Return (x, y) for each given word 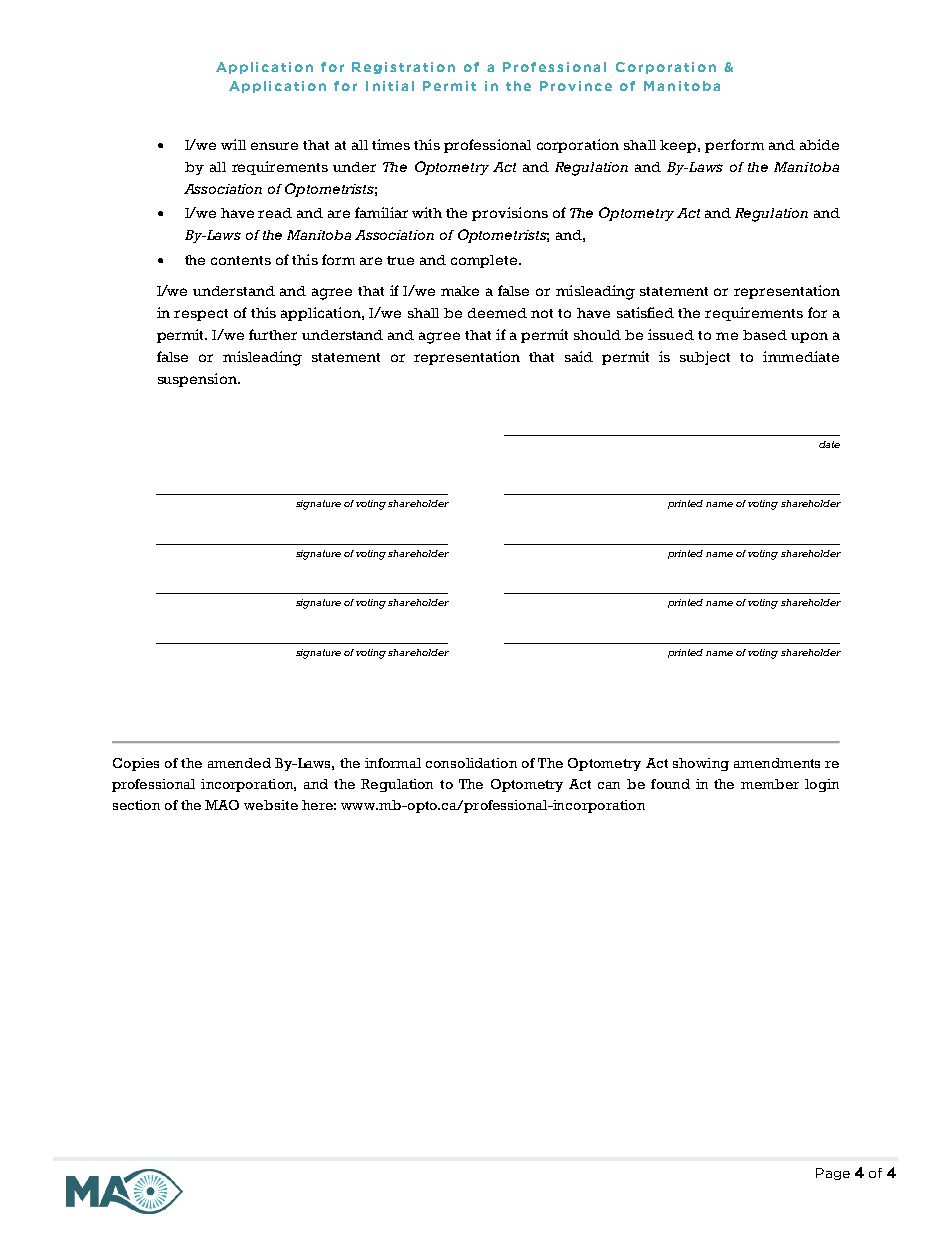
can (609, 785)
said (579, 356)
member (770, 784)
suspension (198, 380)
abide (819, 144)
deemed (497, 313)
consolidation (471, 763)
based (765, 335)
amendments (777, 763)
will (233, 144)
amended (239, 763)
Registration (403, 68)
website (271, 805)
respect (201, 315)
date (829, 444)
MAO (222, 805)
